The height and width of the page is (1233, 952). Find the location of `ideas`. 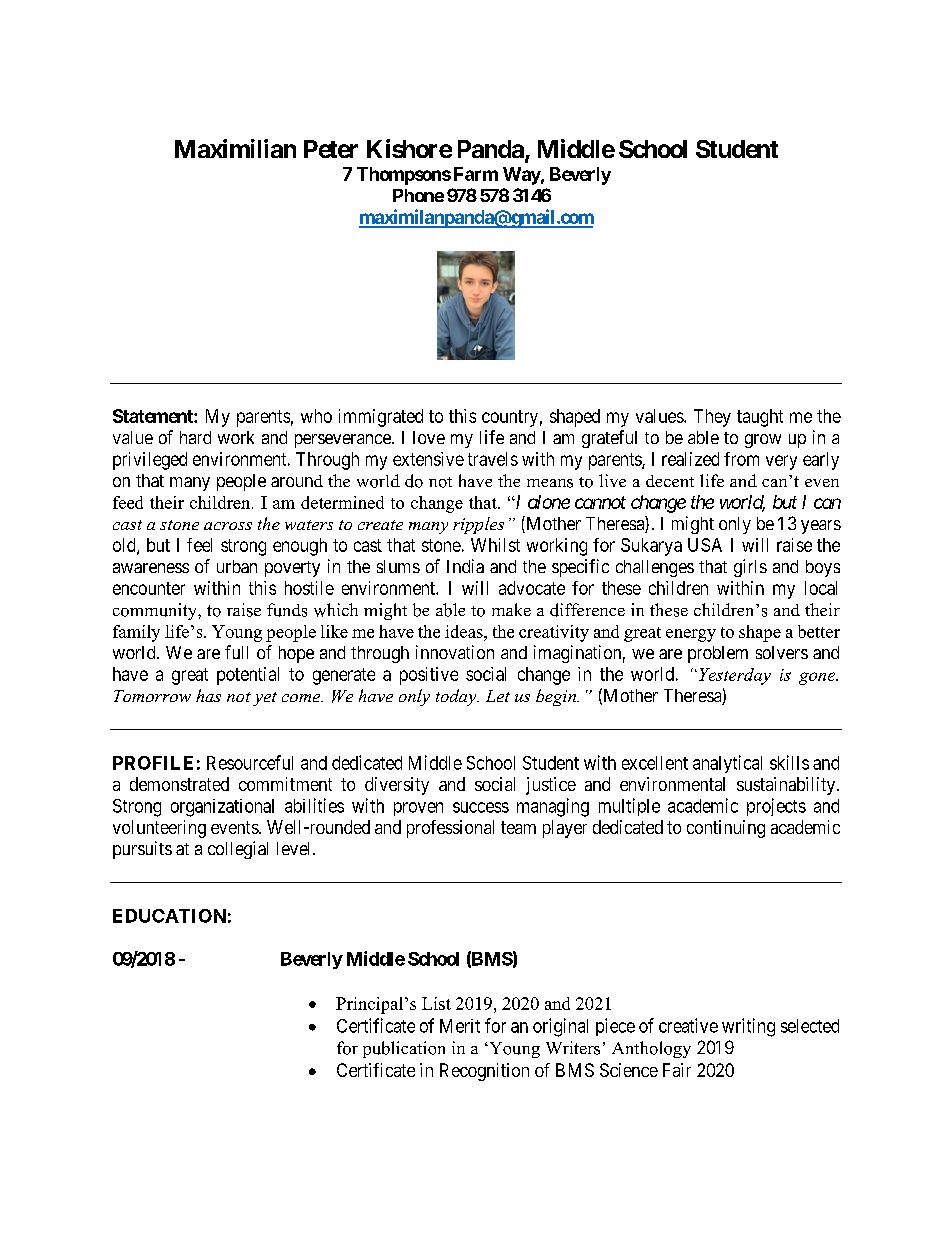

ideas is located at coordinates (465, 631).
